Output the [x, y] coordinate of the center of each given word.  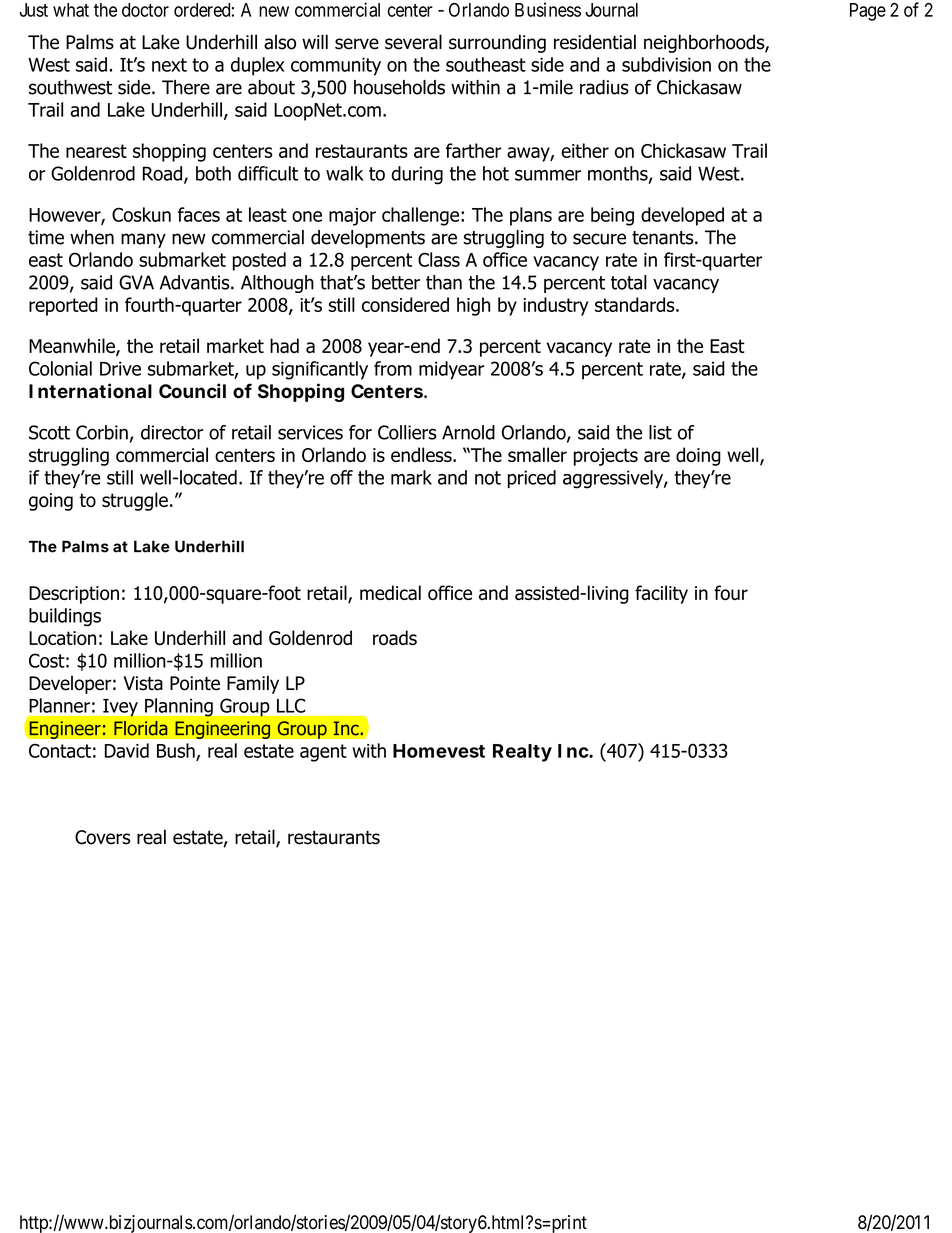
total [629, 282]
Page [868, 12]
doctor [145, 10]
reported [63, 306]
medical [390, 592]
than [444, 282]
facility [661, 594]
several [413, 42]
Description [74, 595]
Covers [102, 837]
